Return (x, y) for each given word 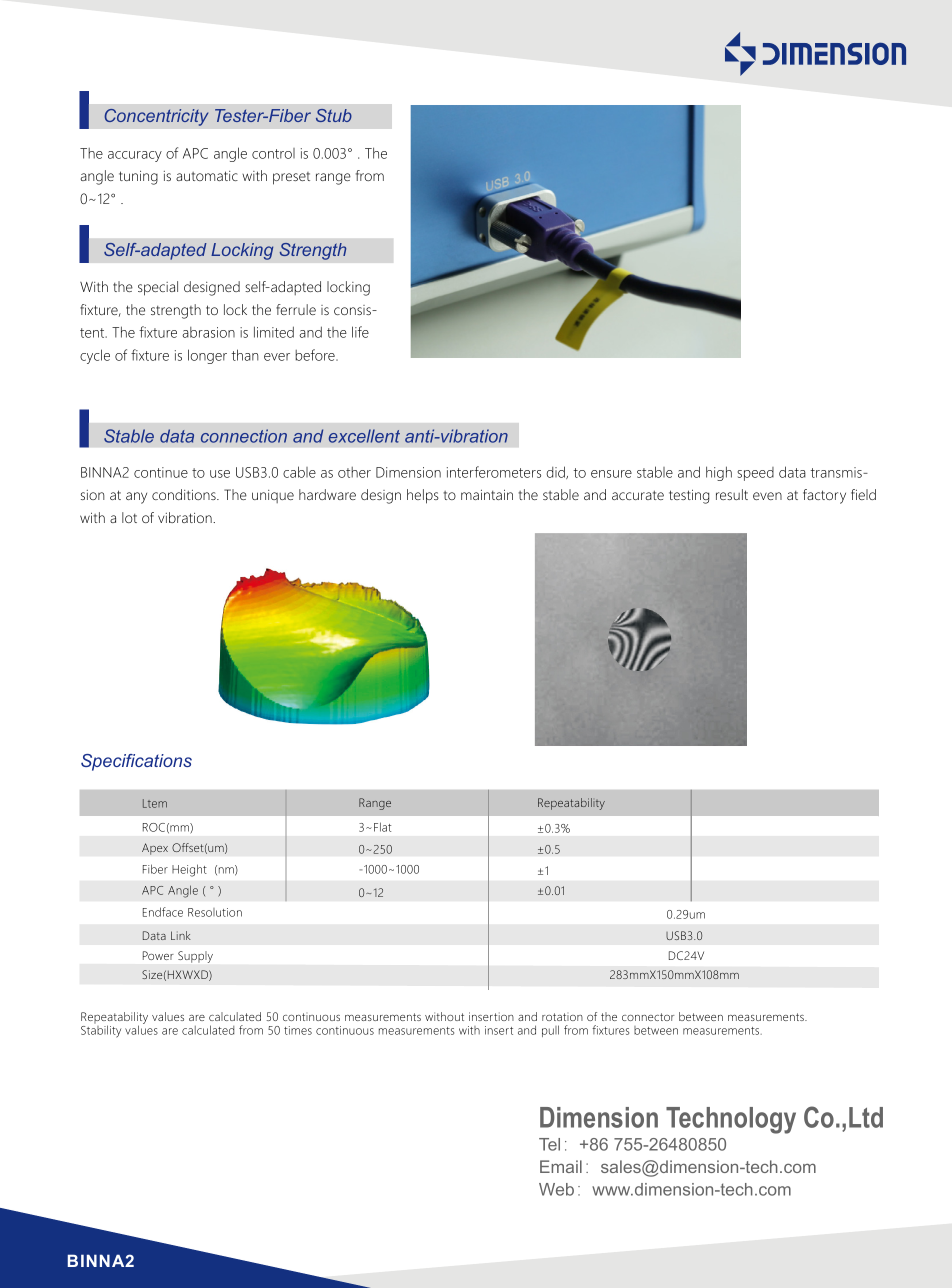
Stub (334, 115)
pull (550, 1031)
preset (291, 178)
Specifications (136, 762)
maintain (487, 494)
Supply (195, 957)
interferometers (494, 472)
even (767, 496)
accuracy (135, 156)
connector (648, 1017)
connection (244, 436)
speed (755, 474)
